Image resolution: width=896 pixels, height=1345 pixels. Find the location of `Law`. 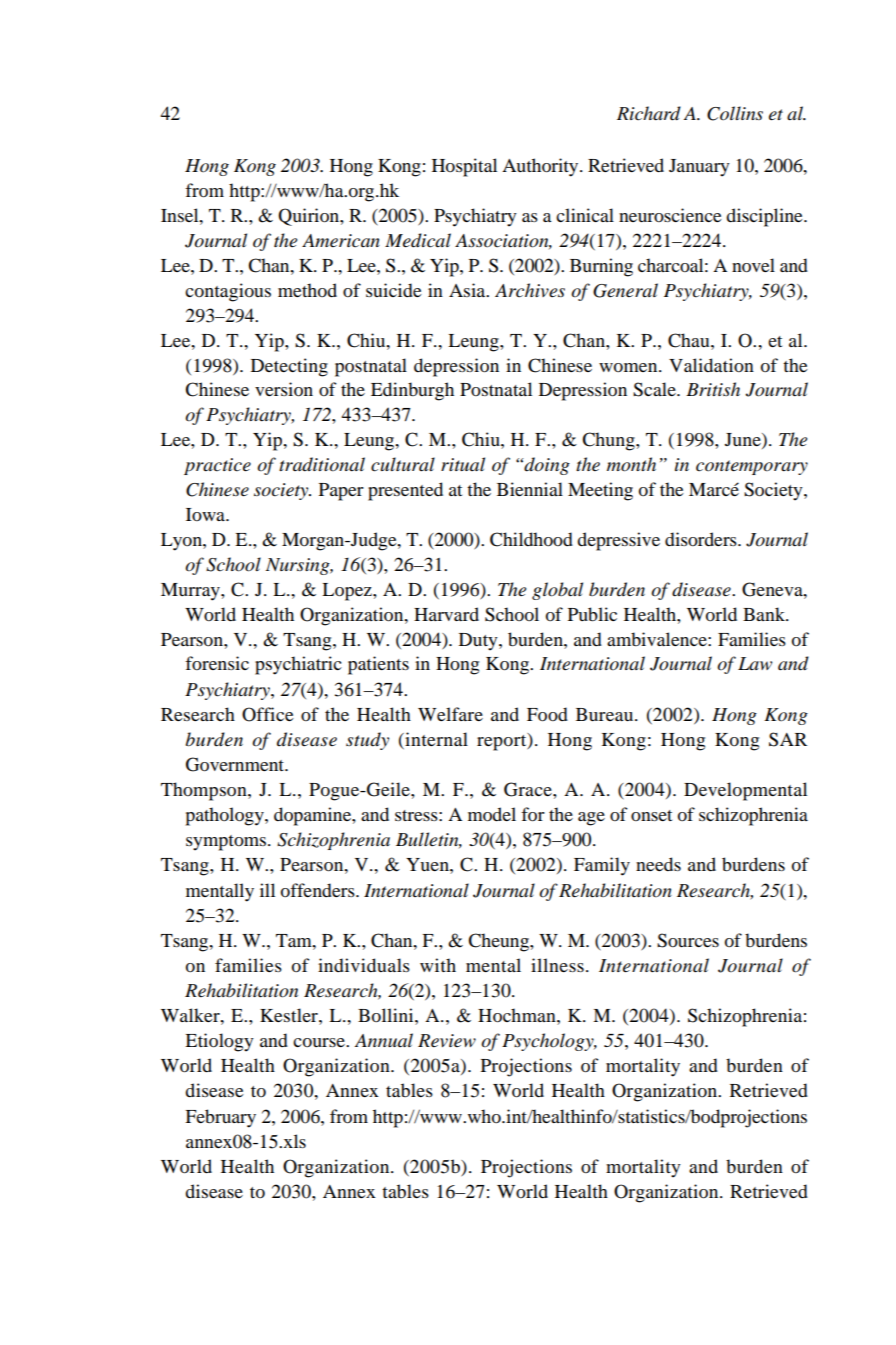

Law is located at coordinates (755, 664).
